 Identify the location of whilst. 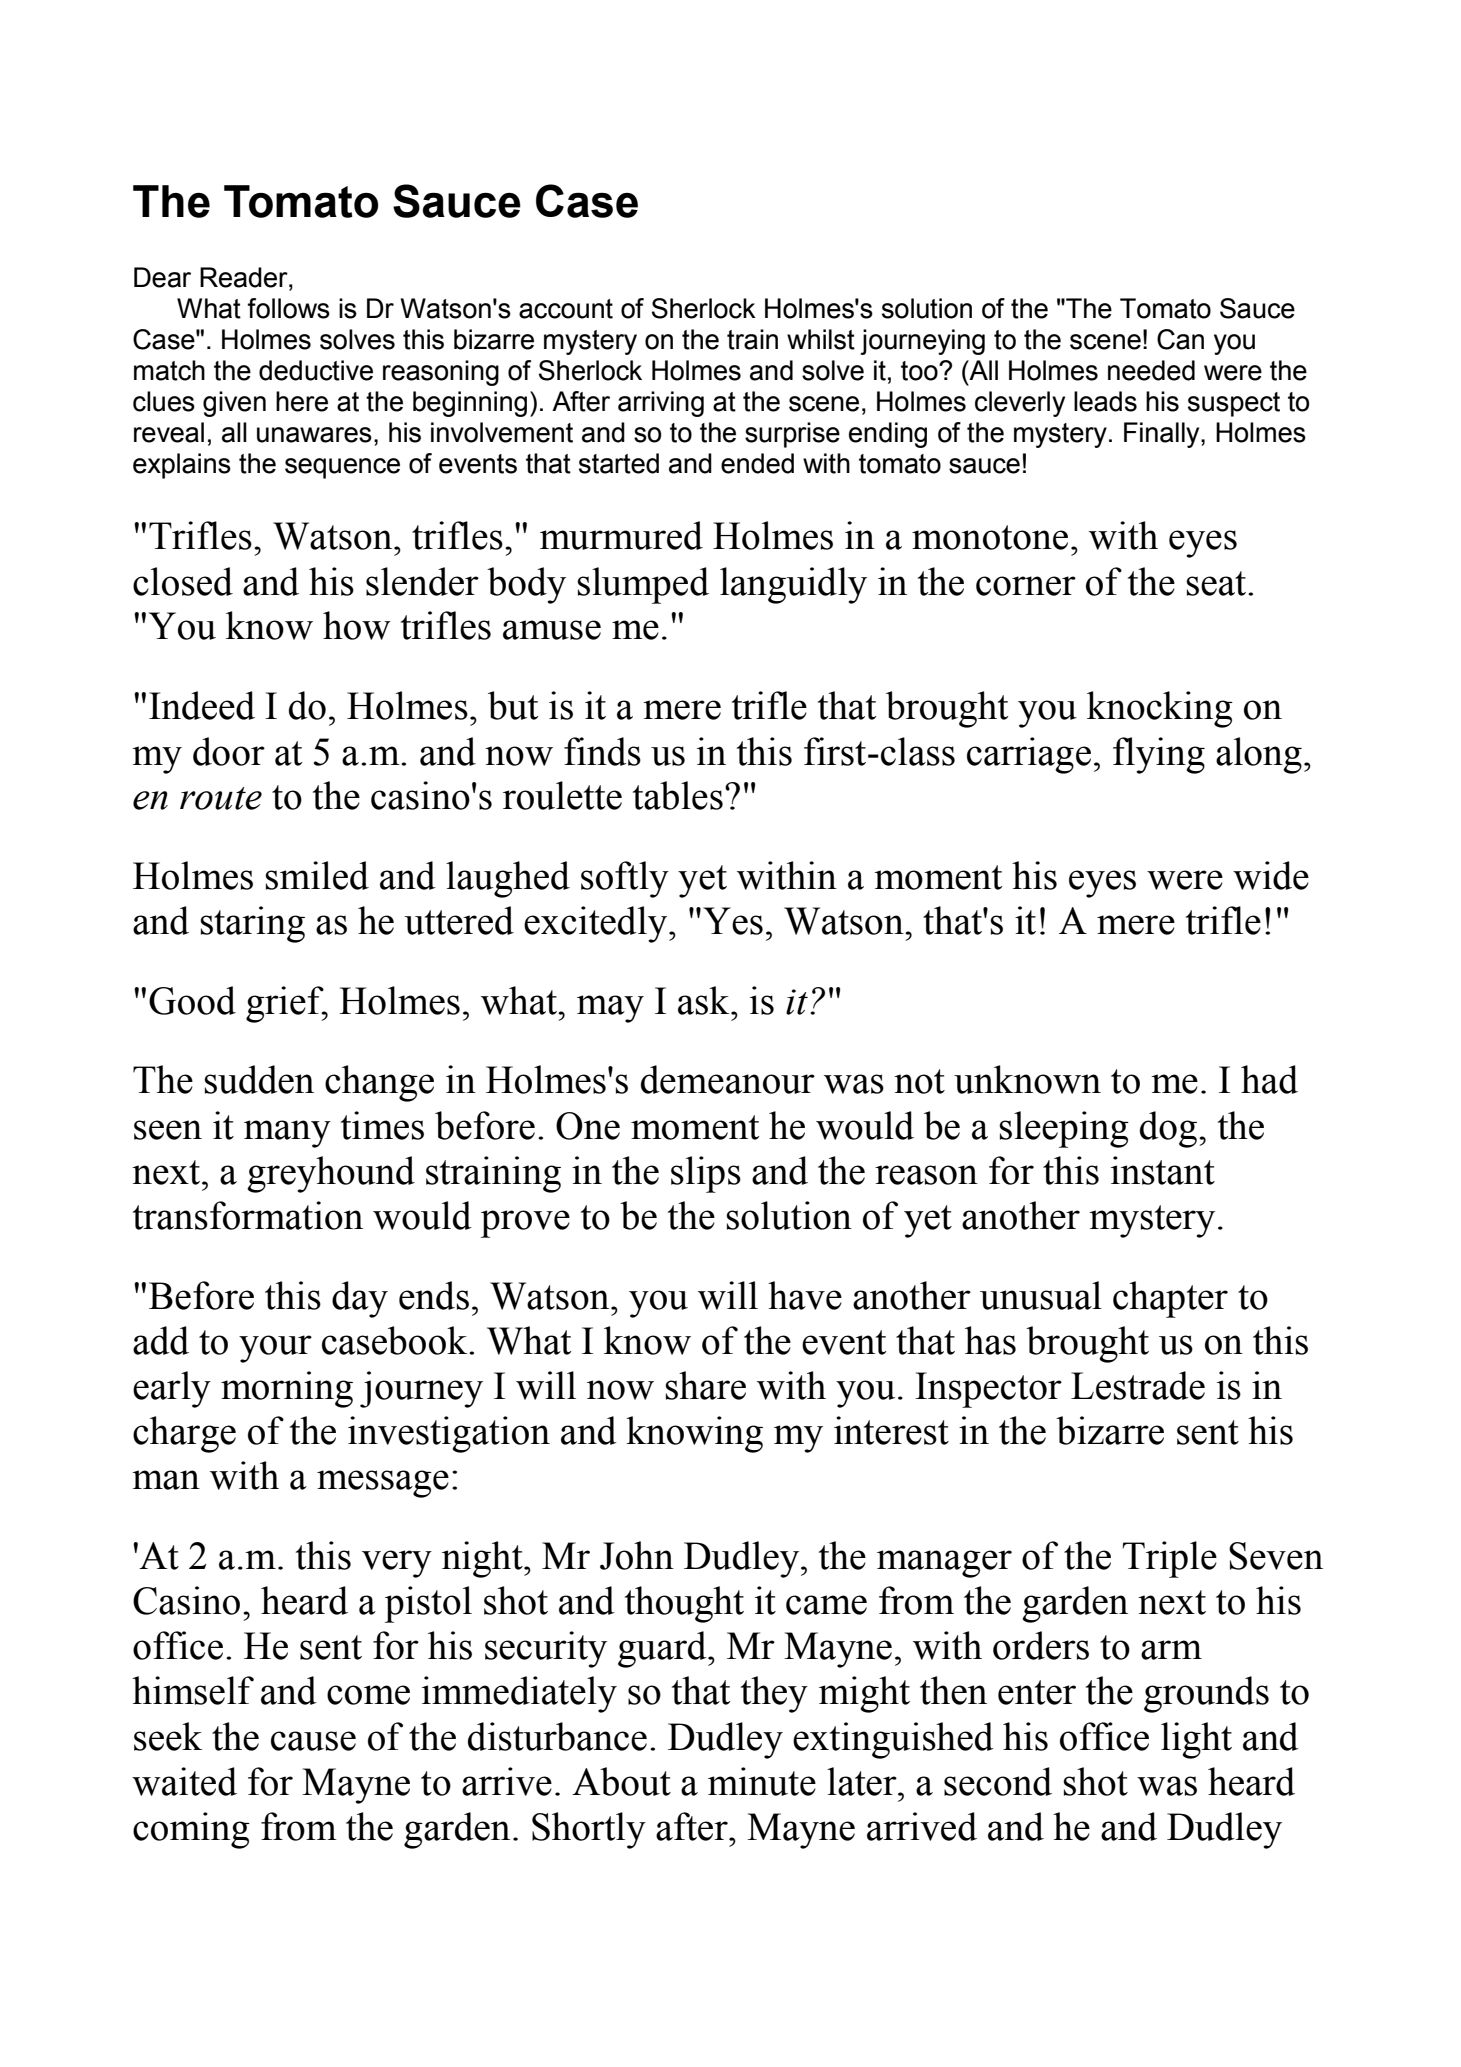
(821, 339).
